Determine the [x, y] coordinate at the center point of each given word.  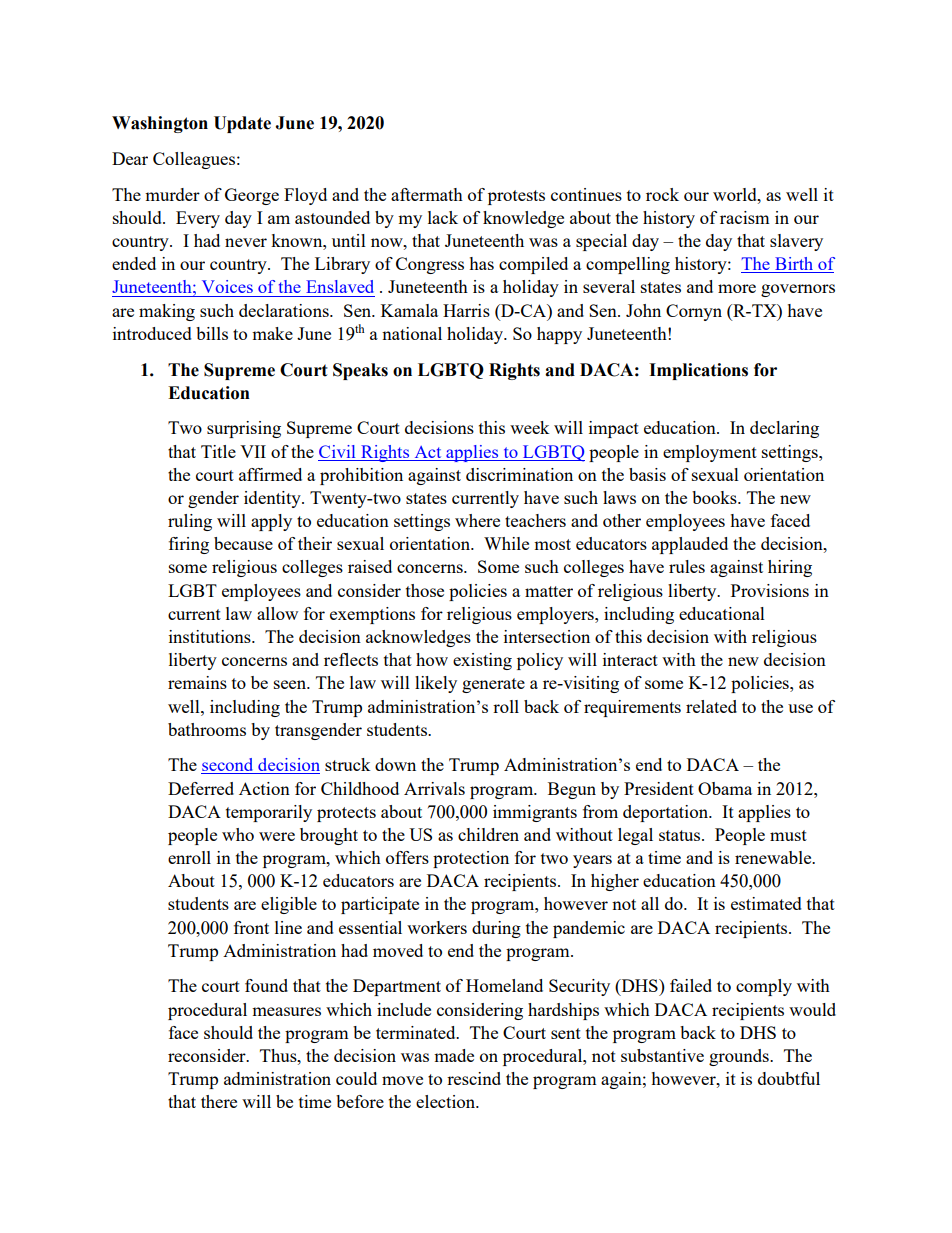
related [711, 706]
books [715, 497]
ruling [190, 522]
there [219, 1101]
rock [662, 194]
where [477, 520]
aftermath [427, 194]
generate [493, 685]
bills [212, 333]
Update [242, 124]
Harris [466, 310]
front [251, 927]
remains [197, 682]
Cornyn [694, 312]
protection [471, 859]
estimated [766, 903]
